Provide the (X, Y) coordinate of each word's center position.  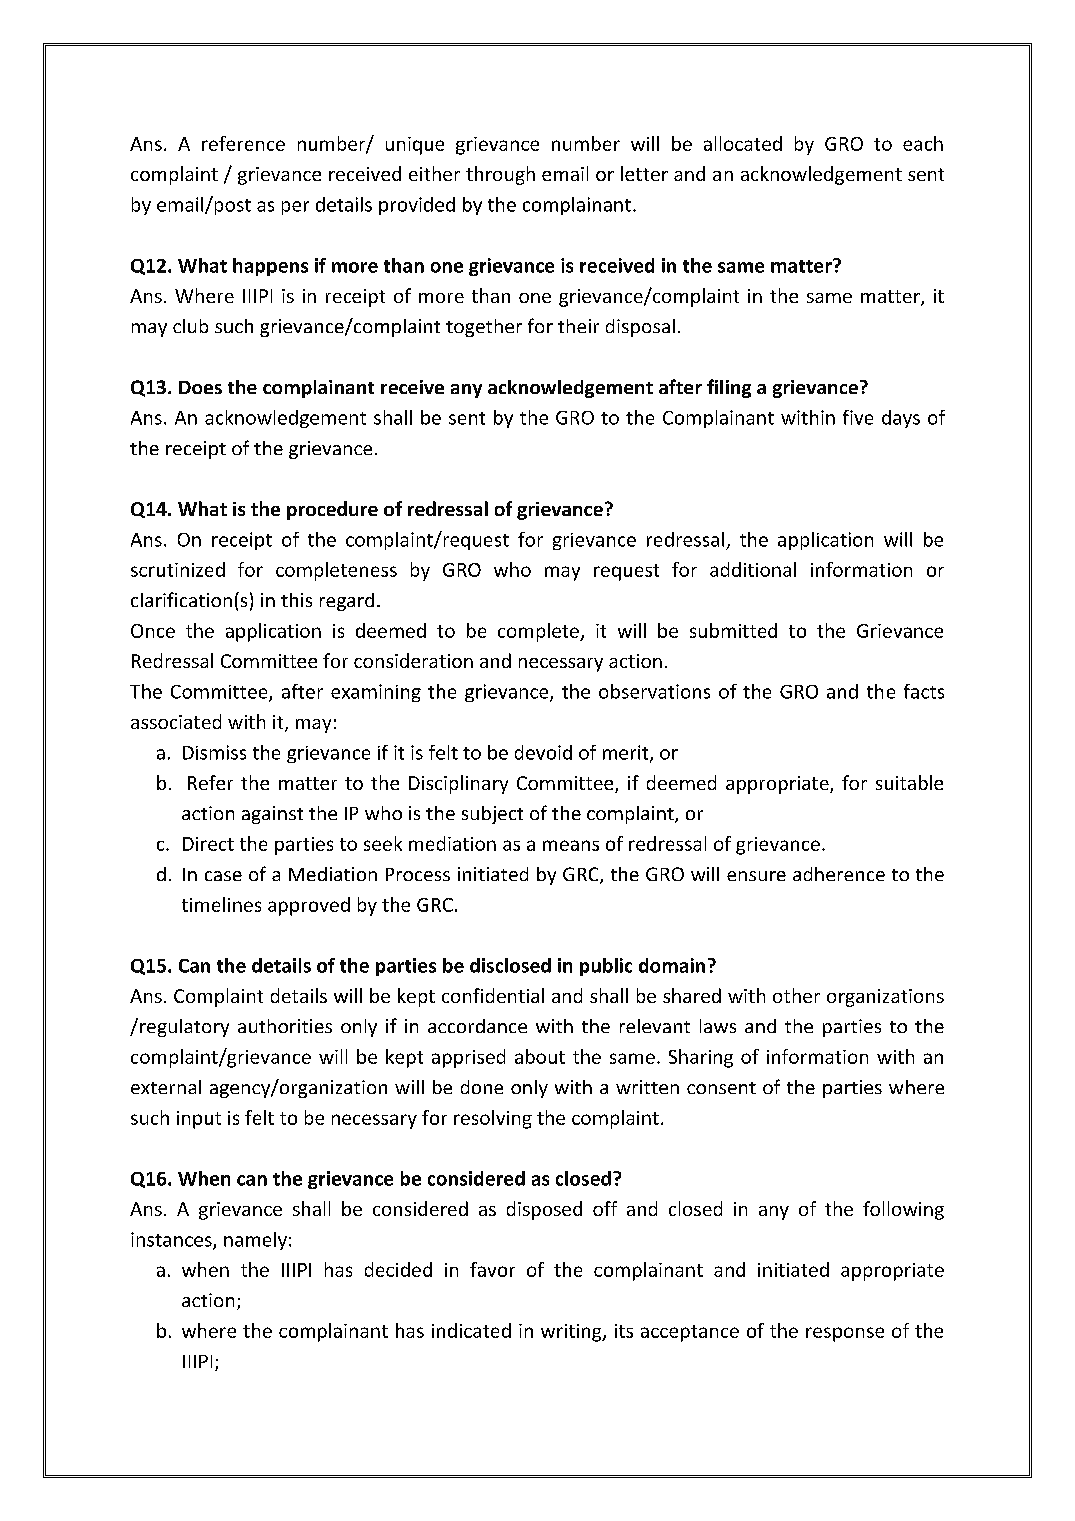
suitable (909, 782)
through (500, 175)
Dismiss (214, 752)
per (295, 208)
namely (255, 1241)
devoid (543, 752)
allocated (743, 143)
